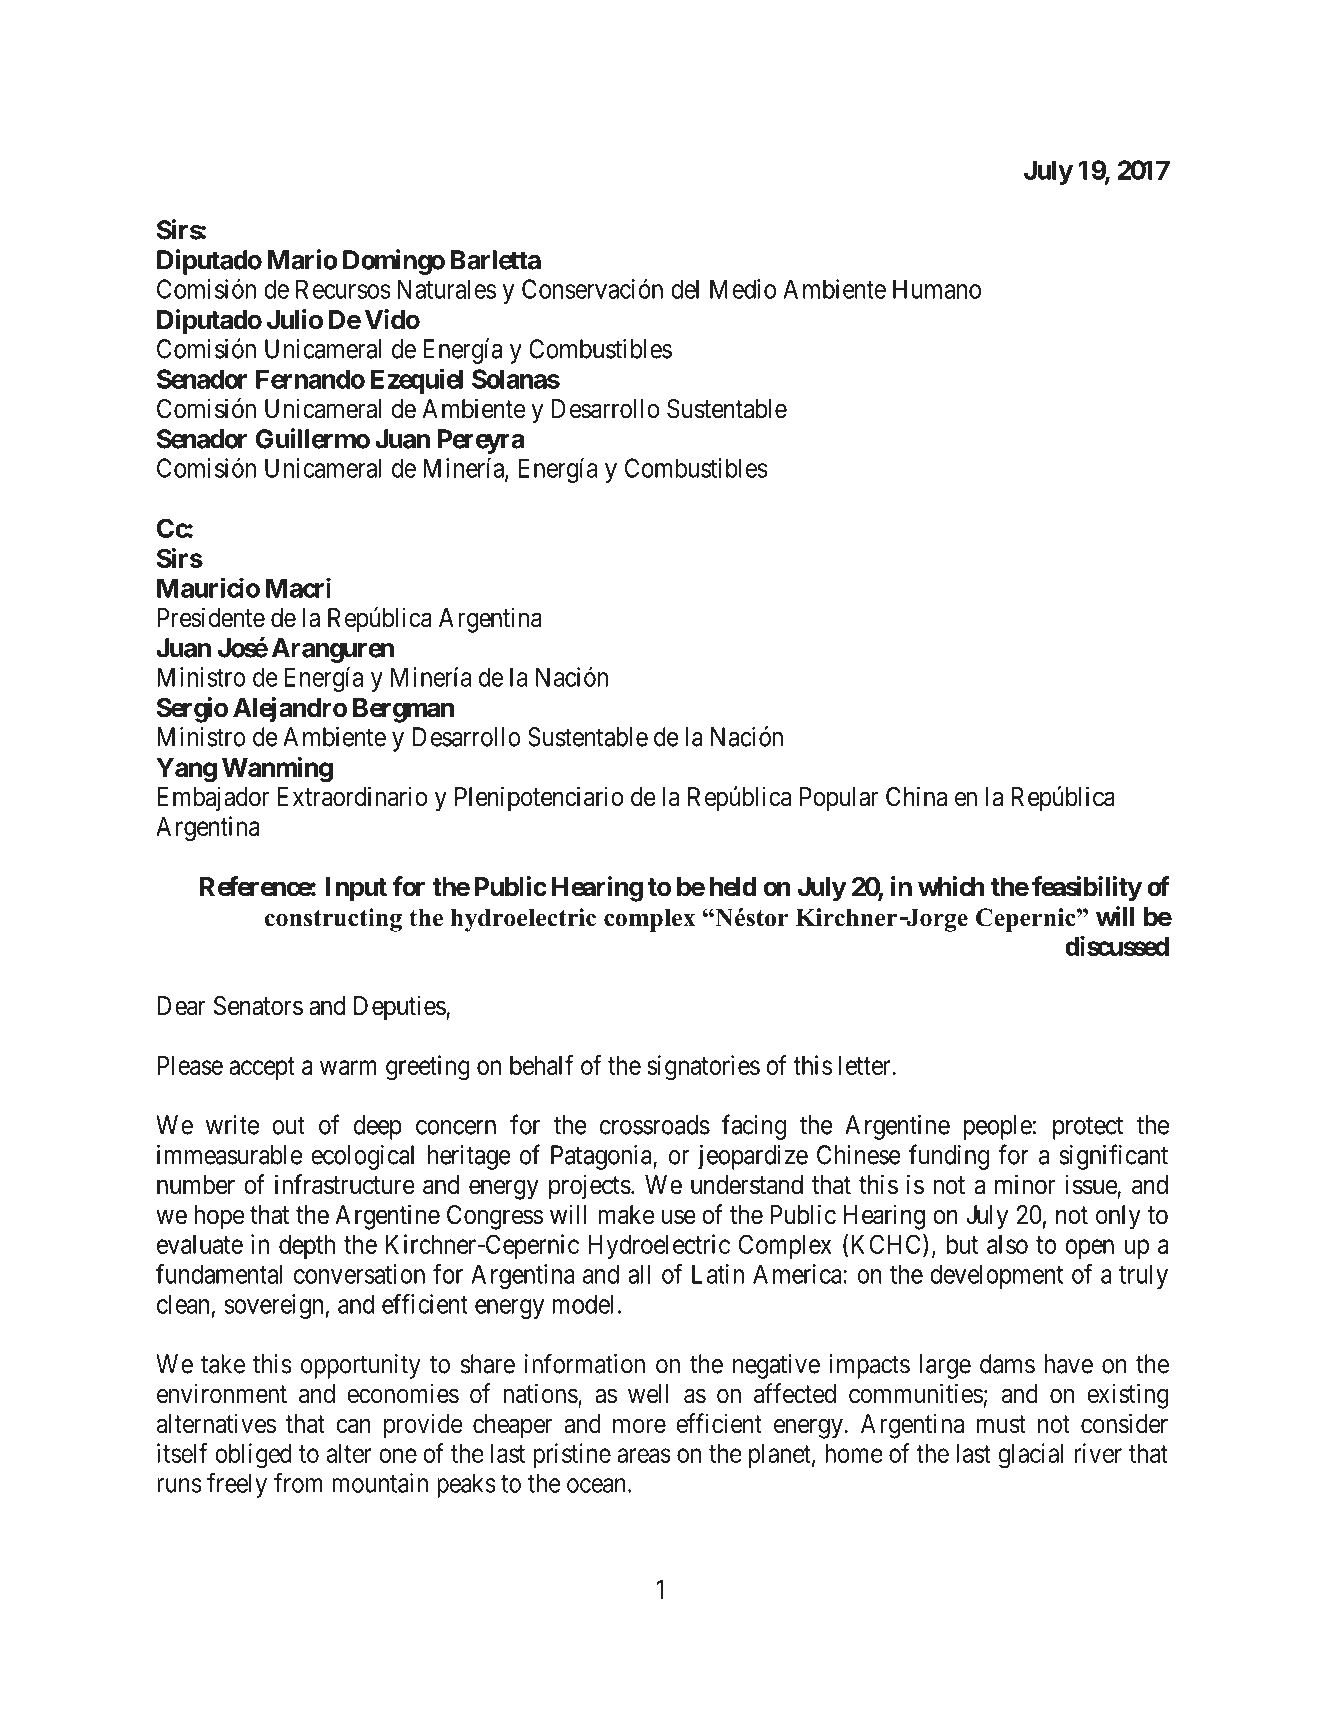  I want to click on crossroads, so click(655, 1125).
